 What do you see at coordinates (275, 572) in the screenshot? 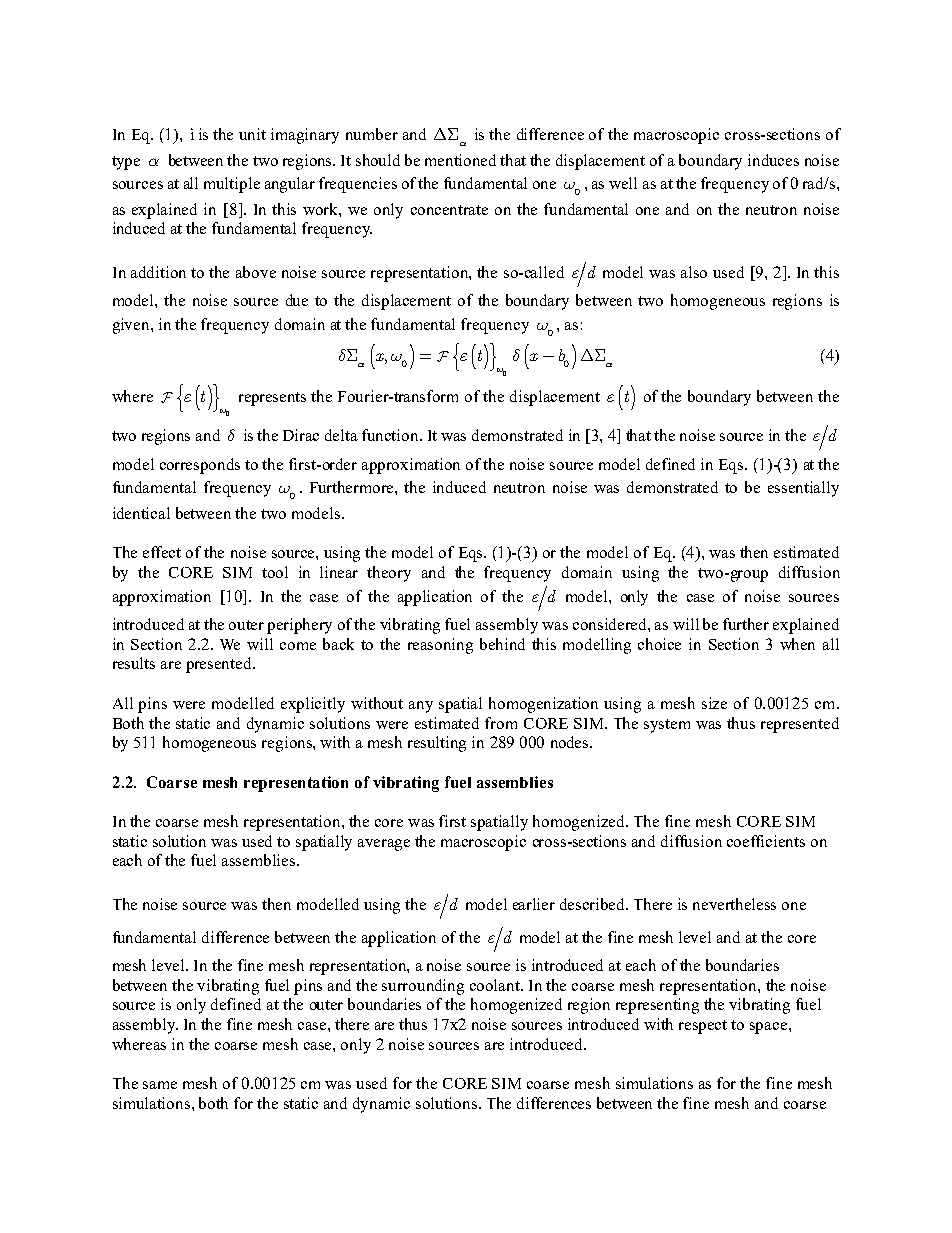
I see `tool` at bounding box center [275, 572].
